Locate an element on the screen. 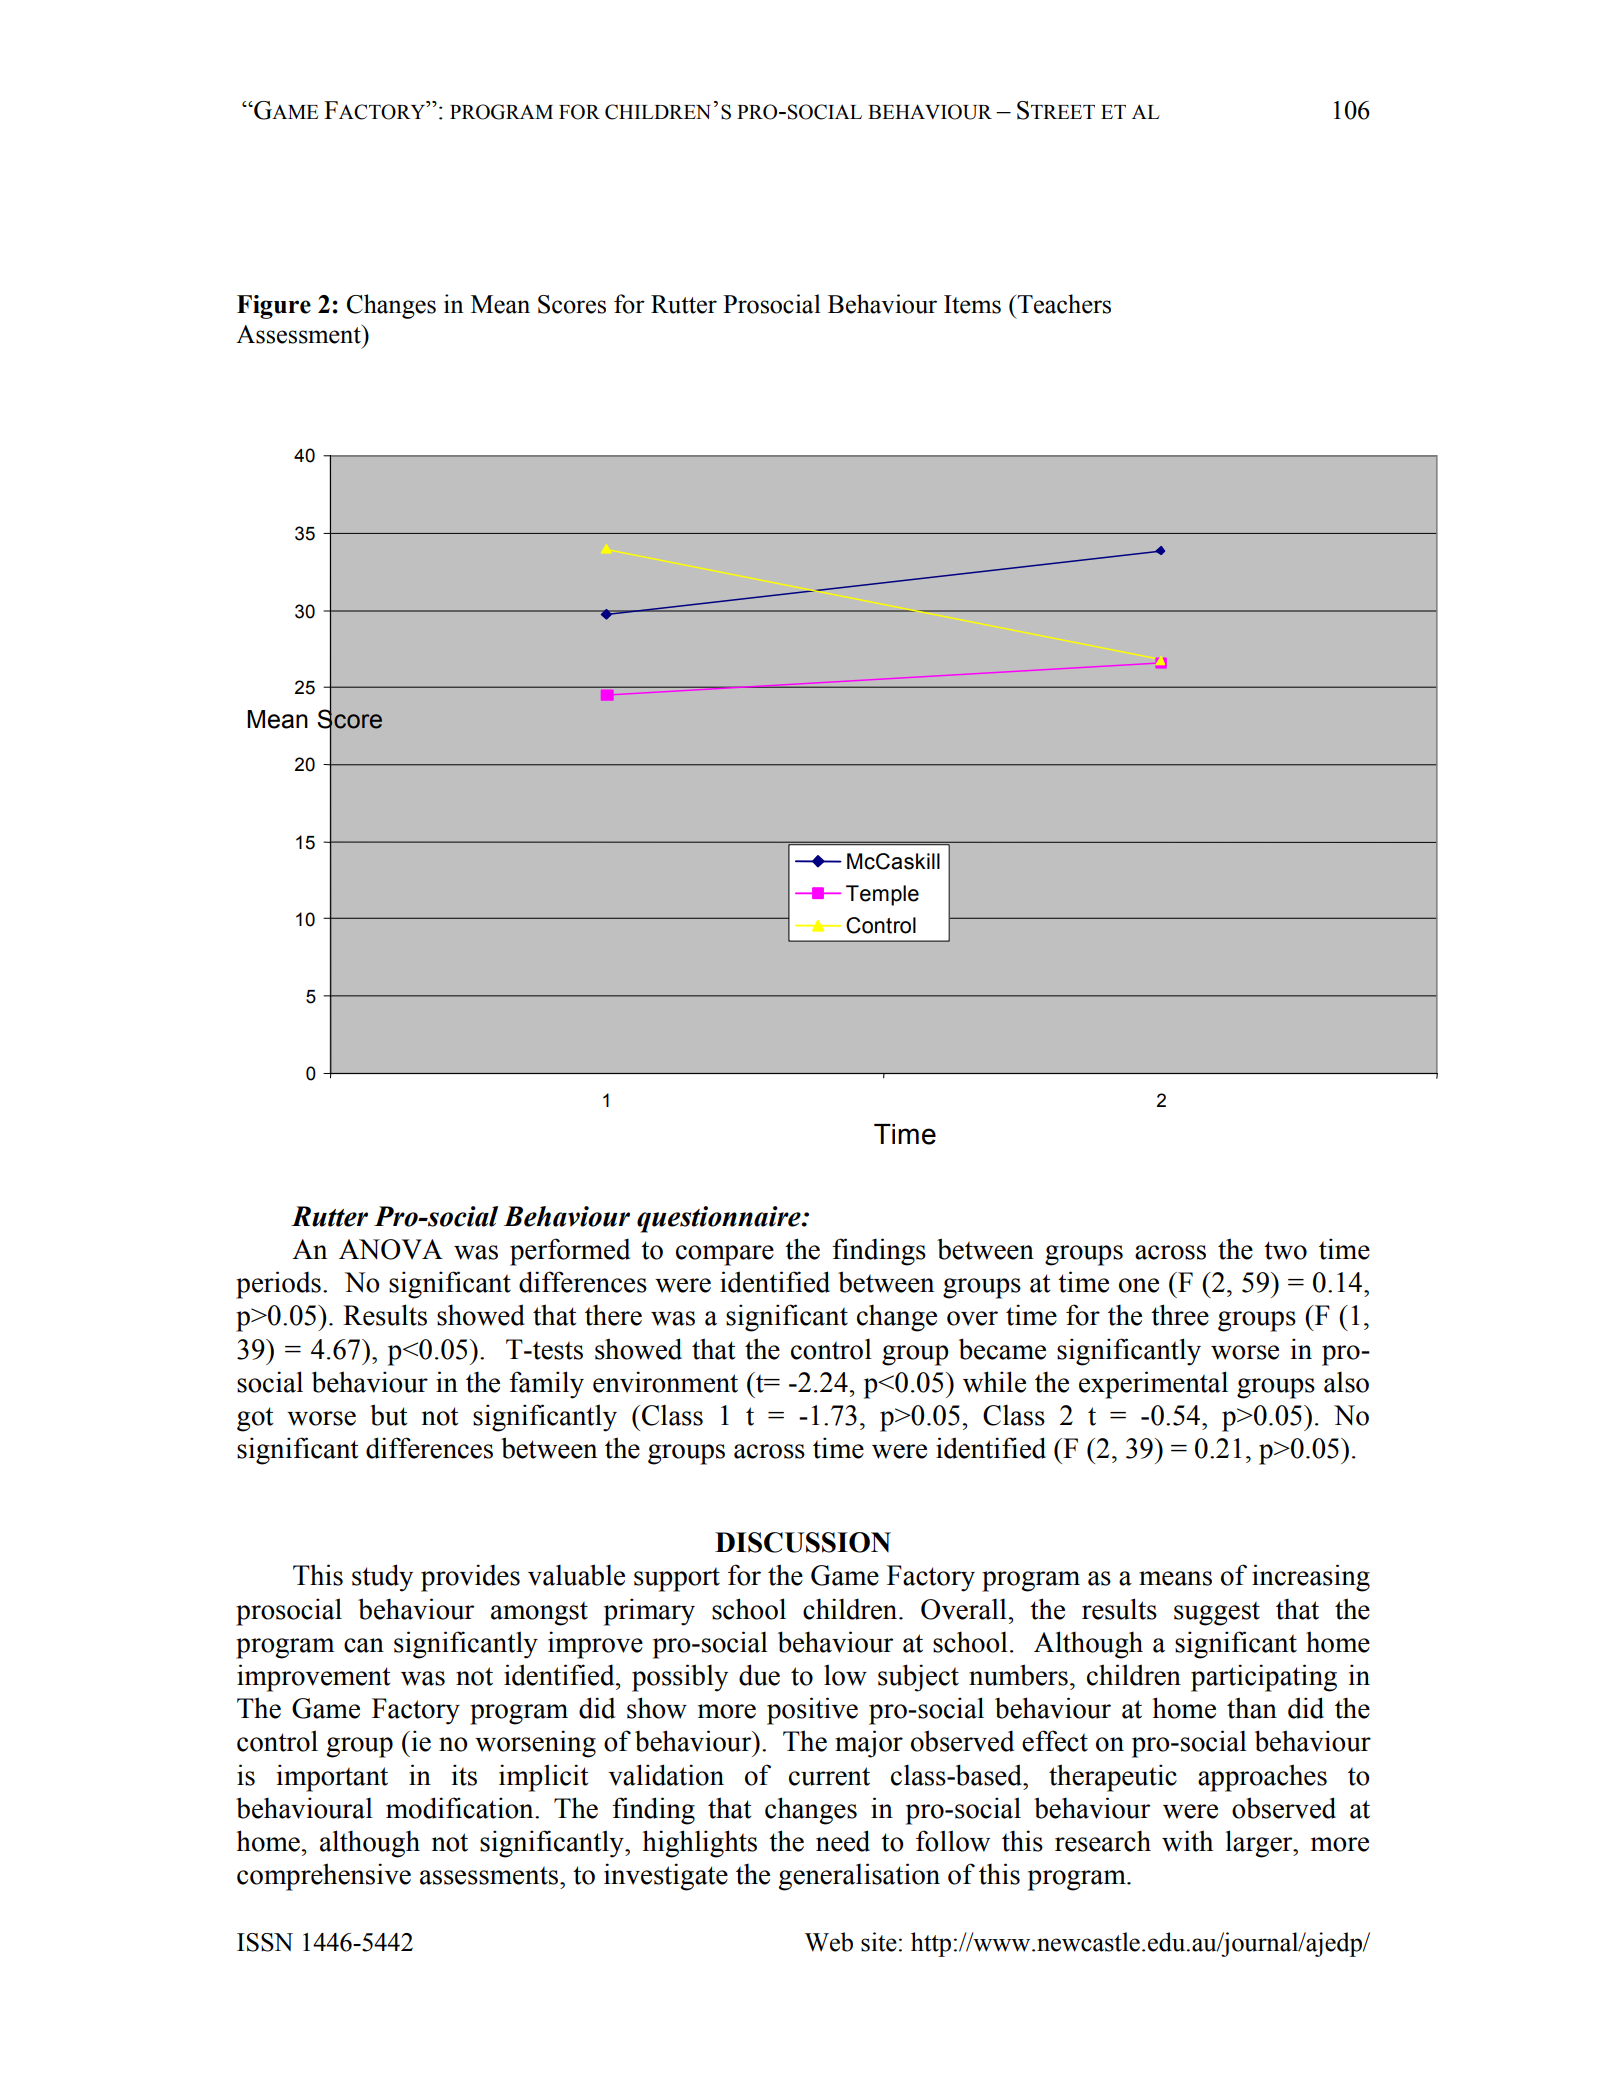 The width and height of the screenshot is (1609, 2082). increasing is located at coordinates (1311, 1578).
